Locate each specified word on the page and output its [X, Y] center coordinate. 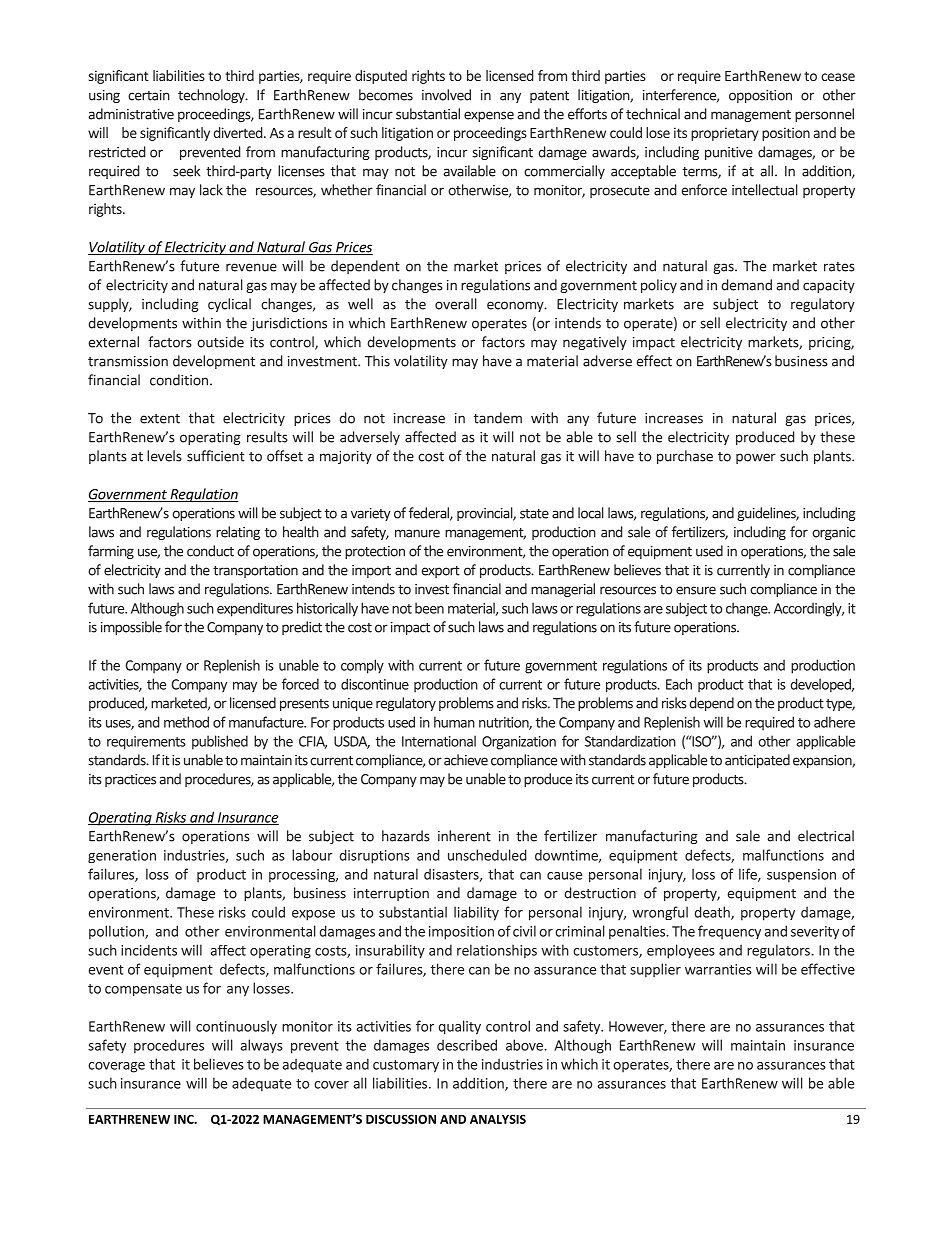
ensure [696, 590]
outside [220, 342]
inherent [464, 836]
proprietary [725, 134]
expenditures [255, 609]
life [749, 875]
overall [456, 304]
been [429, 608]
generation [122, 856]
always [261, 1046]
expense [489, 116]
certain [149, 95]
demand [746, 285]
